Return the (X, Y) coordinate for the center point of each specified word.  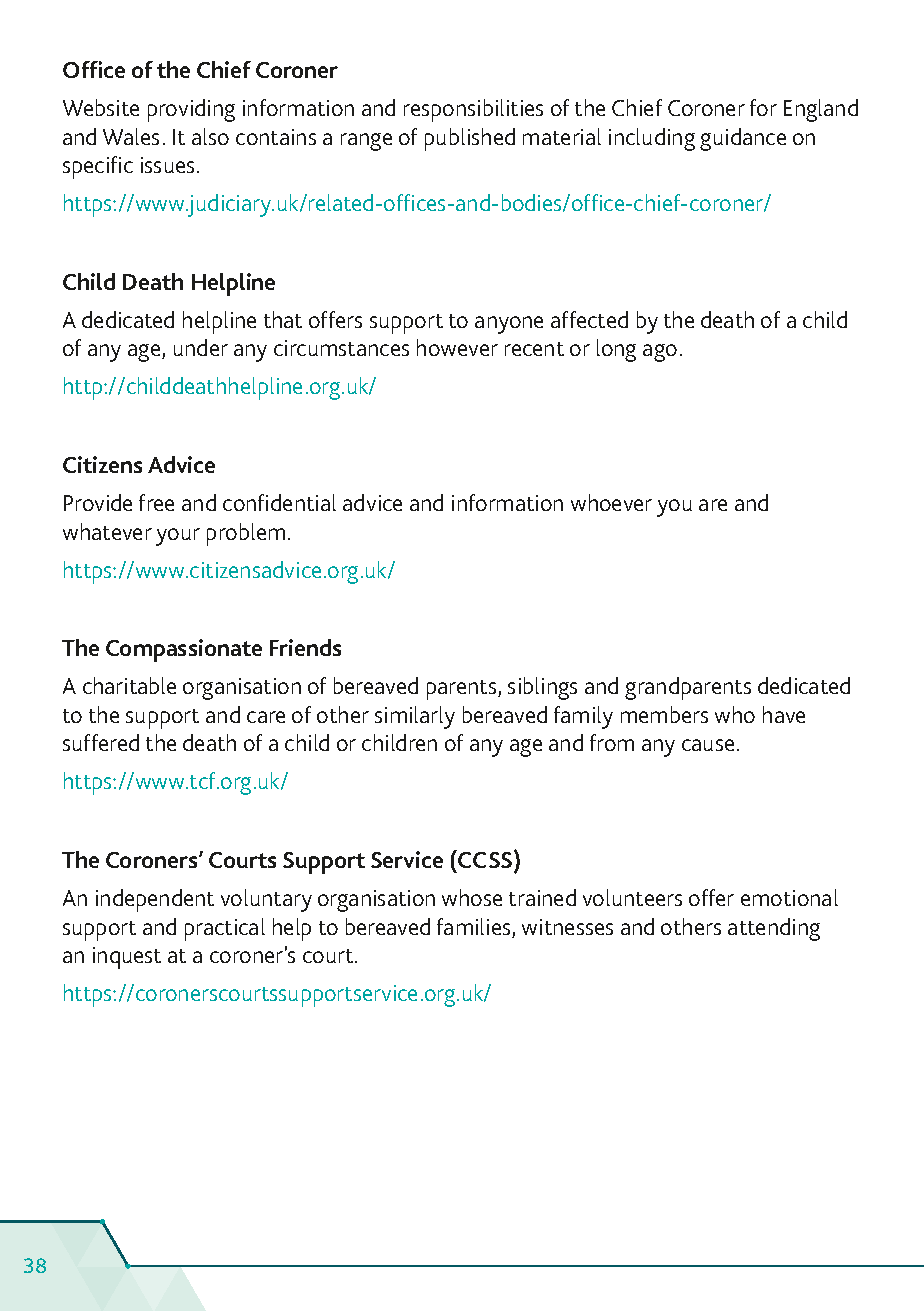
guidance (743, 139)
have (784, 714)
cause (708, 745)
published (470, 139)
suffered (101, 742)
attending (774, 929)
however (457, 347)
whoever (611, 502)
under (201, 347)
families (475, 928)
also (210, 136)
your (178, 537)
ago (660, 353)
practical (225, 929)
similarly (415, 717)
